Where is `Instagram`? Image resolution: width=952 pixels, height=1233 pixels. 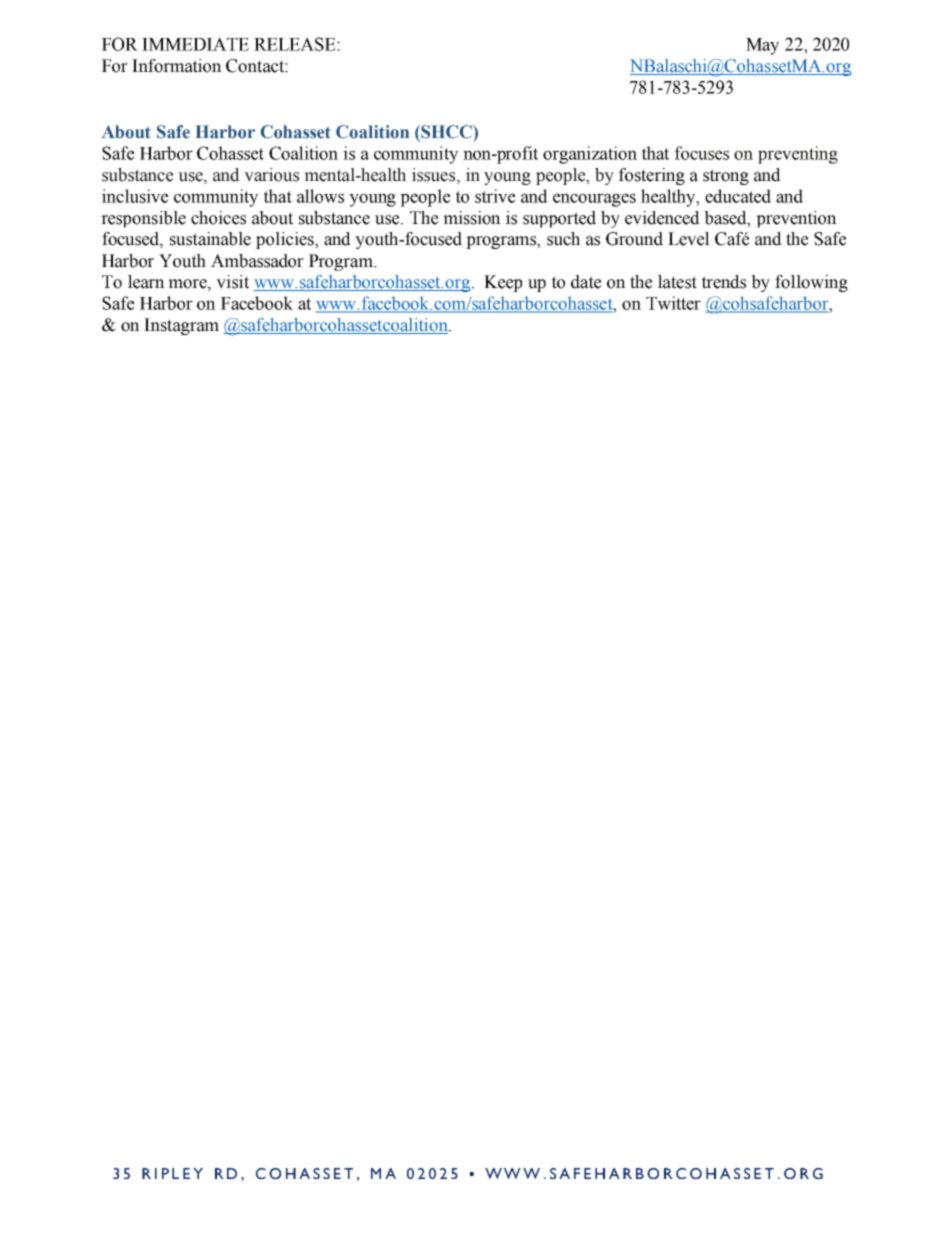 Instagram is located at coordinates (181, 326).
